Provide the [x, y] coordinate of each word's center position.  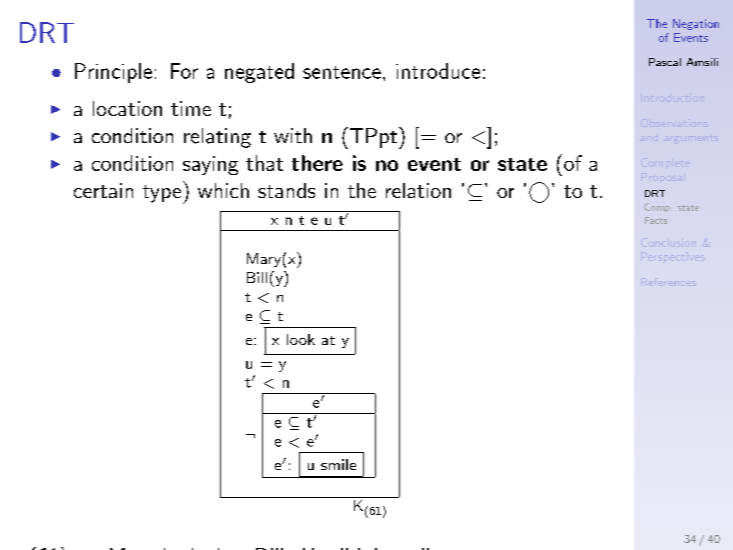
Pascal [665, 62]
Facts [656, 220]
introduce [438, 71]
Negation [696, 24]
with [293, 135]
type [162, 194]
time [191, 108]
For [184, 71]
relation [418, 190]
